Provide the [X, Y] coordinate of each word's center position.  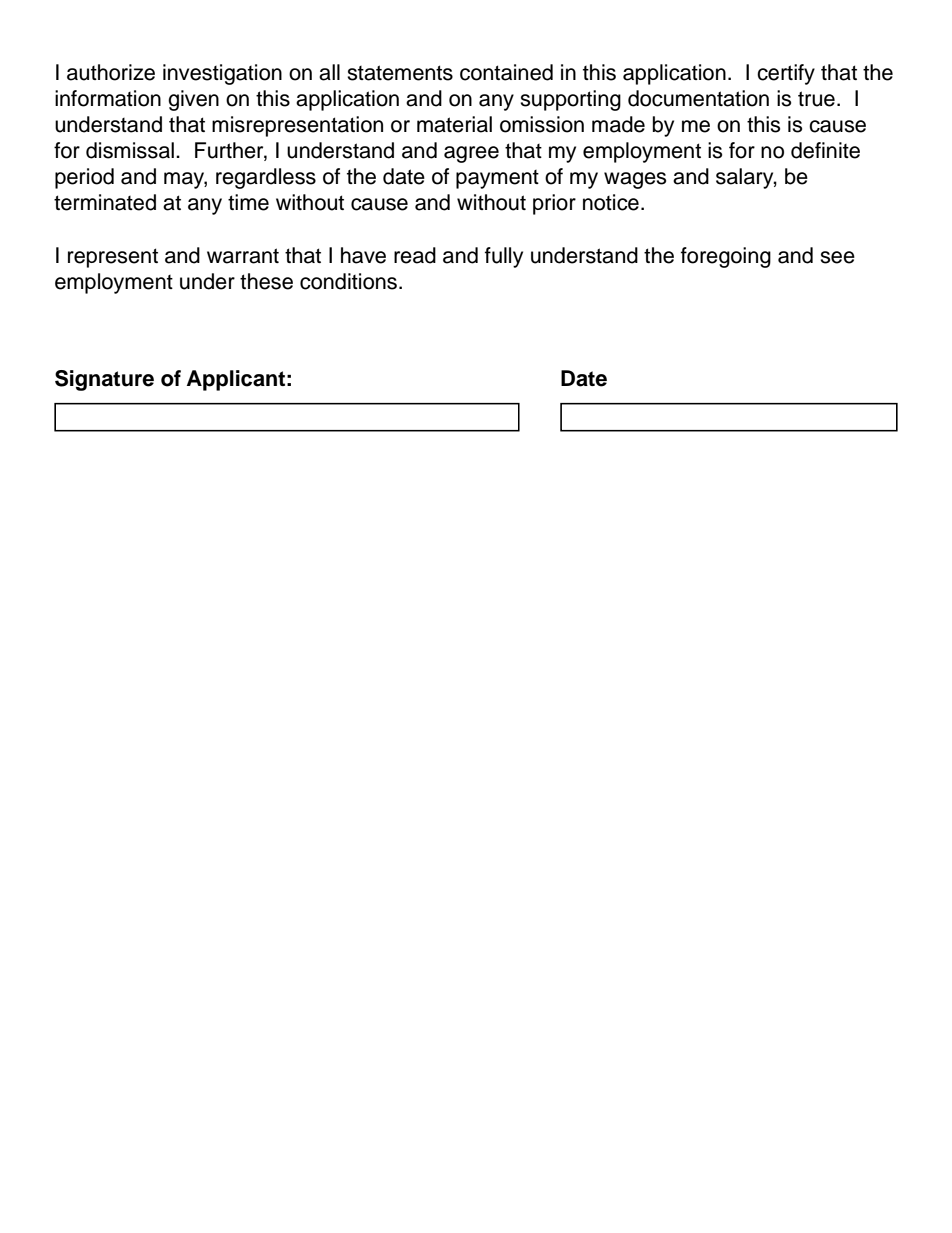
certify [786, 74]
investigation [222, 74]
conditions [350, 281]
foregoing [726, 257]
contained [506, 72]
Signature [104, 380]
